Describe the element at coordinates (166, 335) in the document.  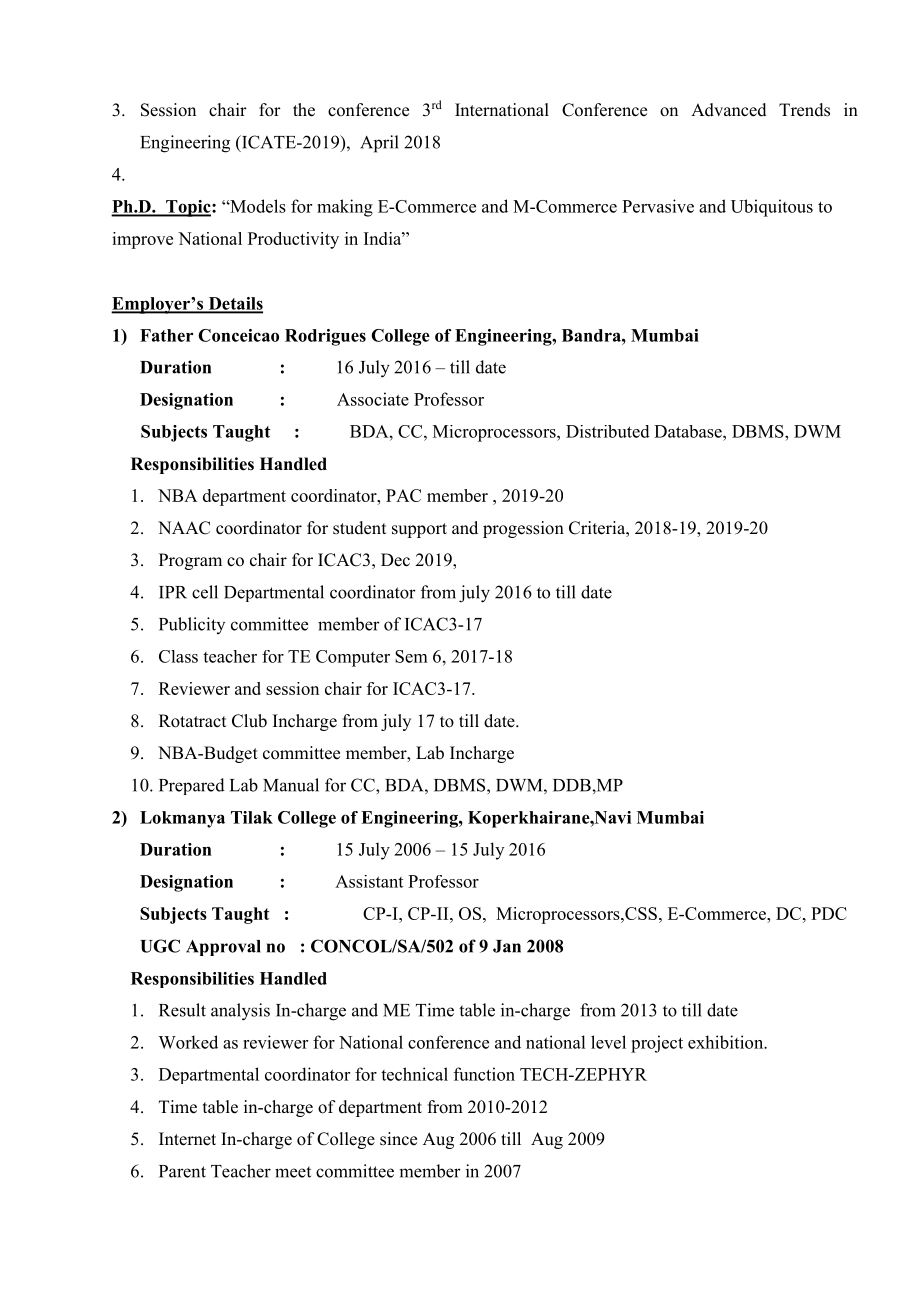
I see `Father` at that location.
